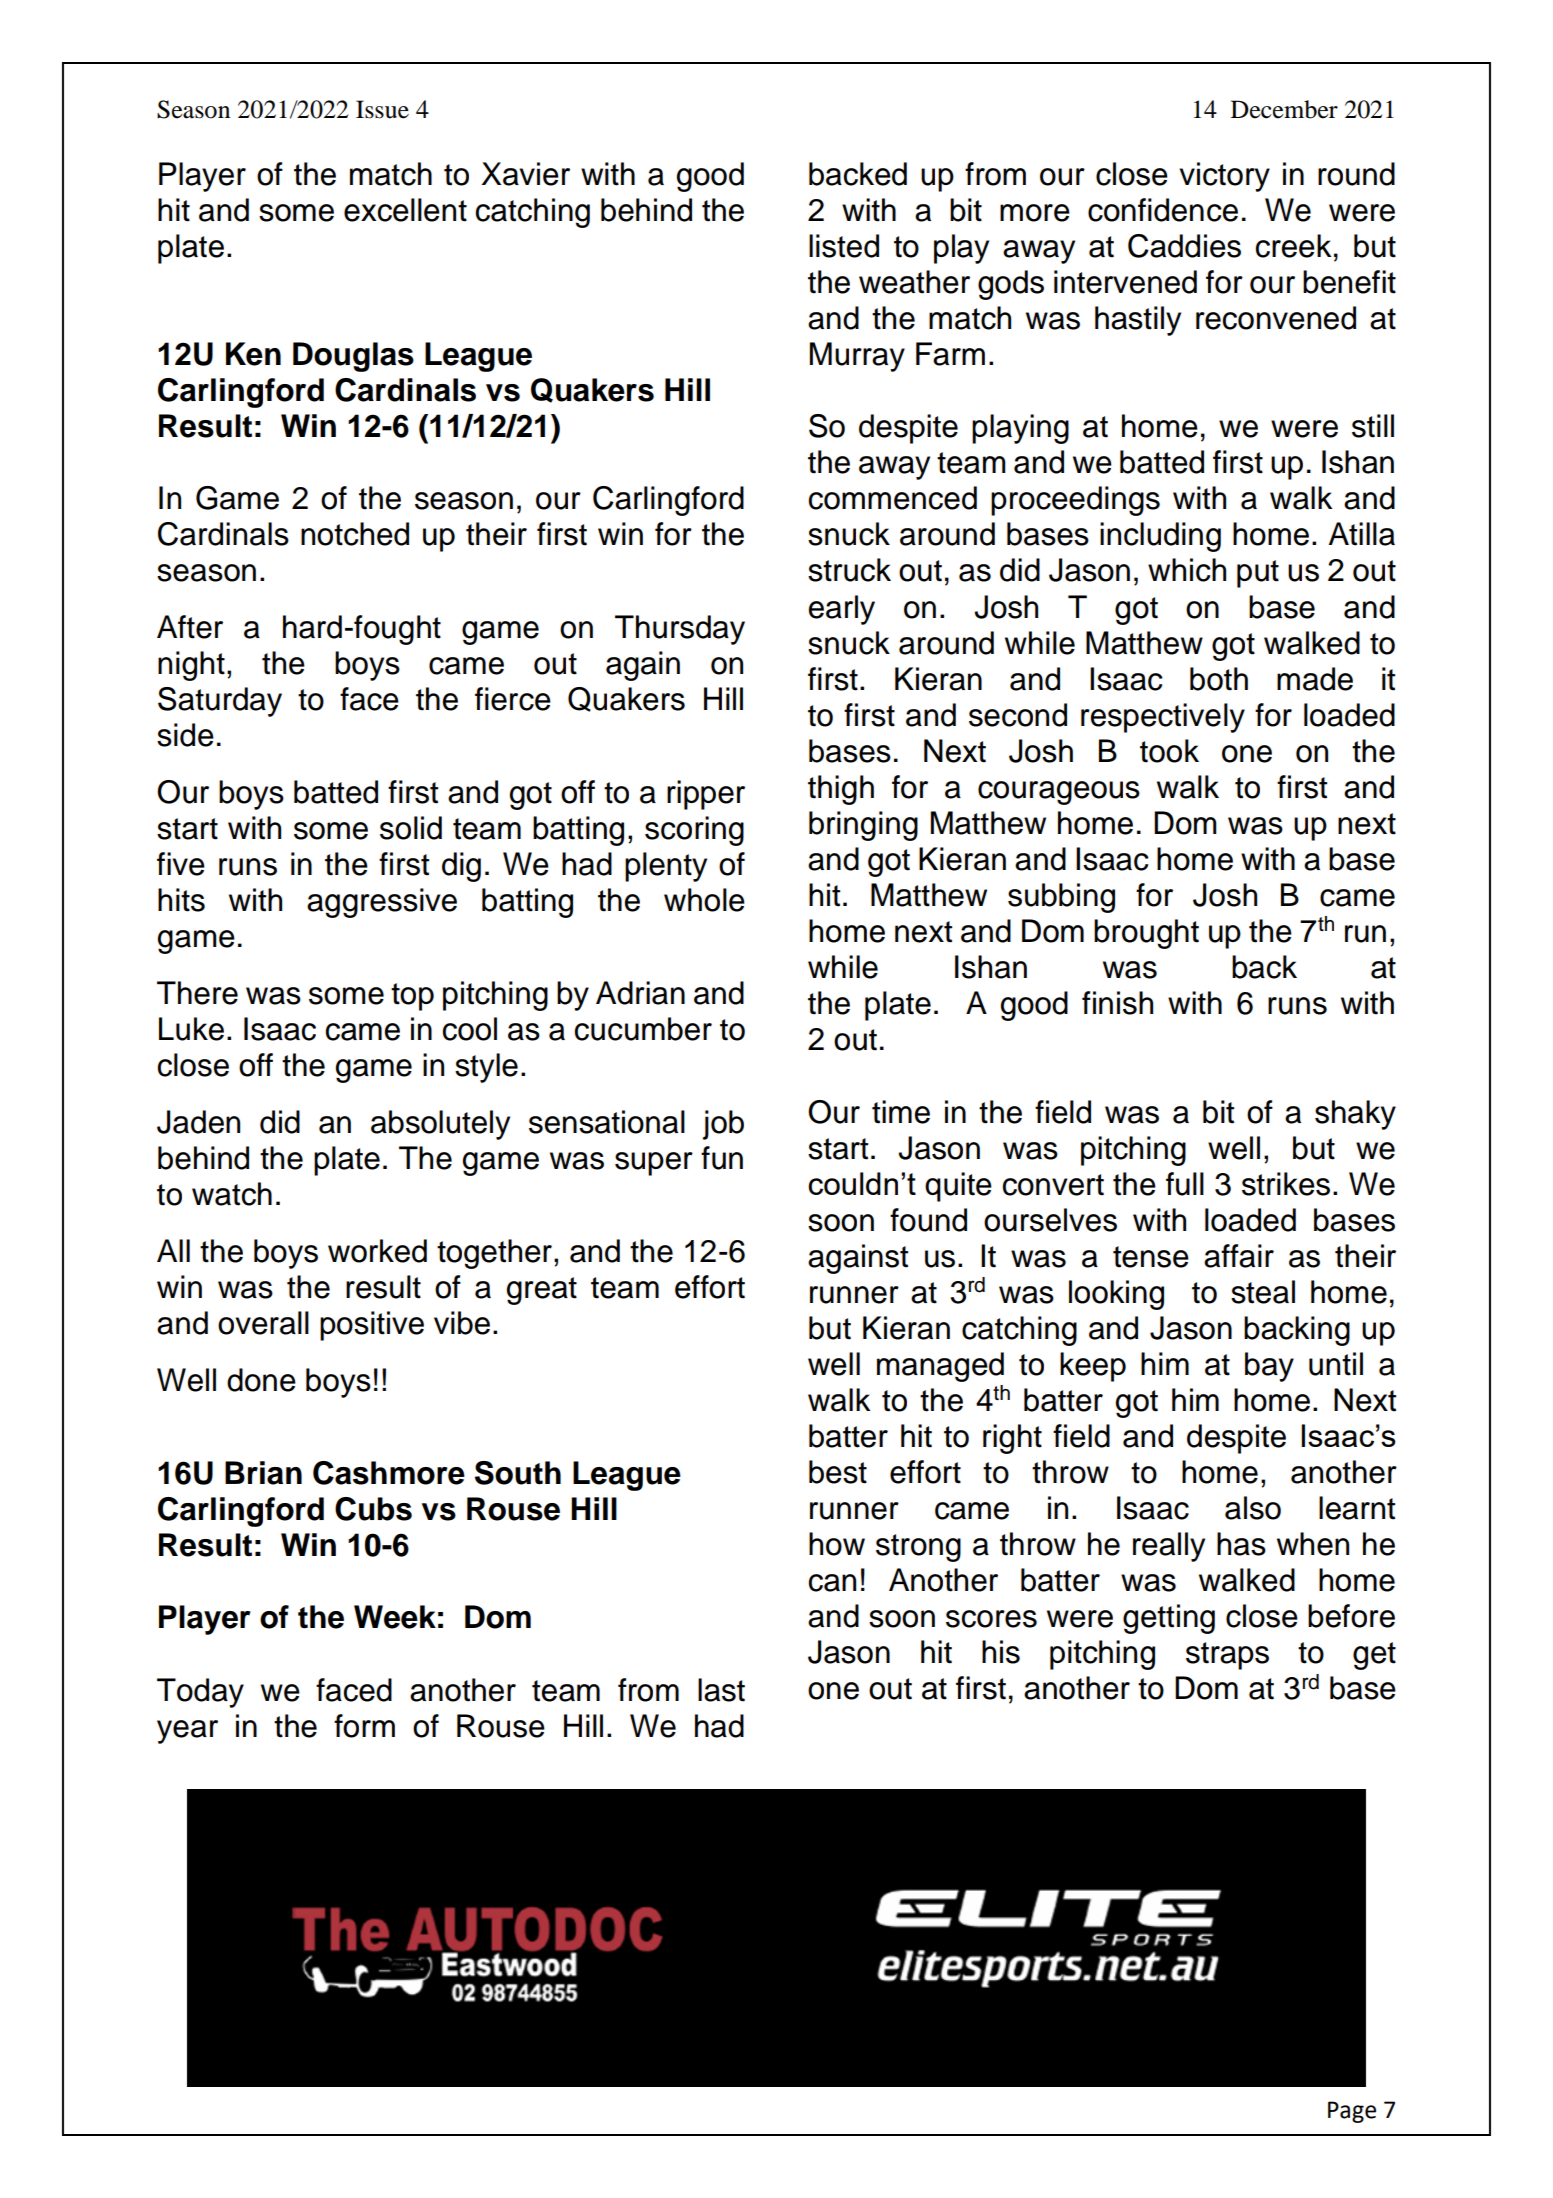  What do you see at coordinates (723, 1125) in the screenshot?
I see `job` at bounding box center [723, 1125].
